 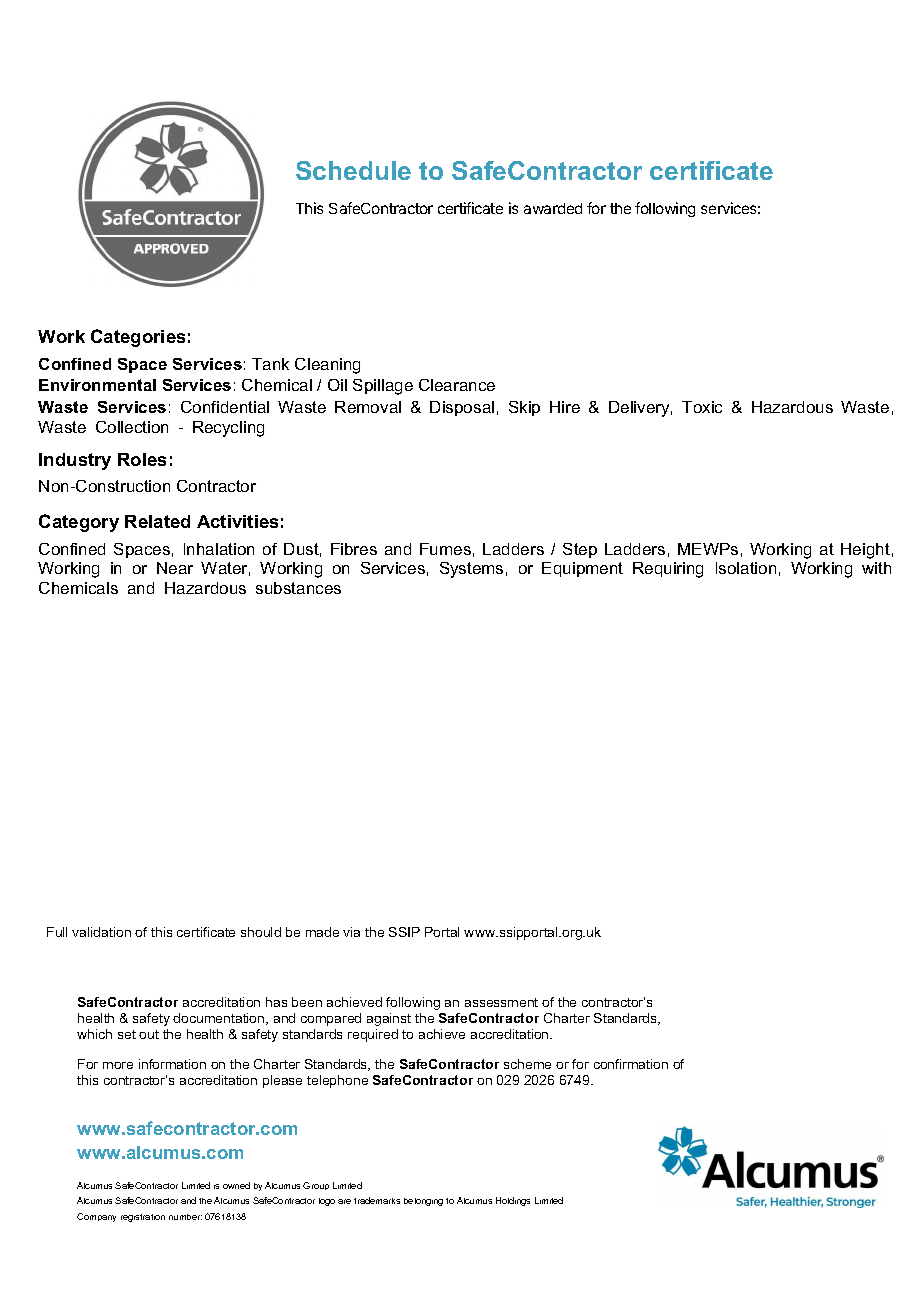 I want to click on Related, so click(x=157, y=521).
